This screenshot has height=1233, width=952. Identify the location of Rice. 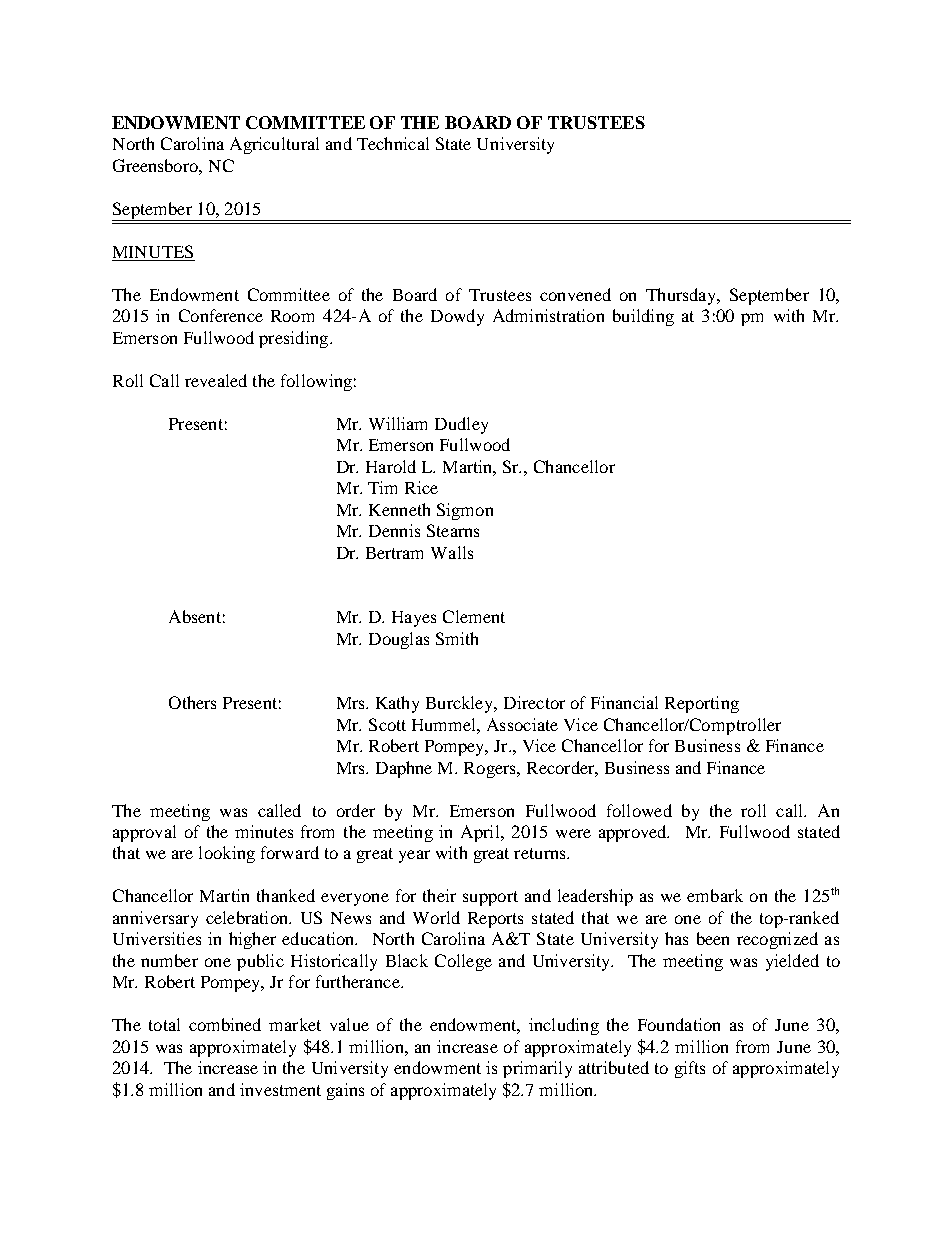
(421, 487).
